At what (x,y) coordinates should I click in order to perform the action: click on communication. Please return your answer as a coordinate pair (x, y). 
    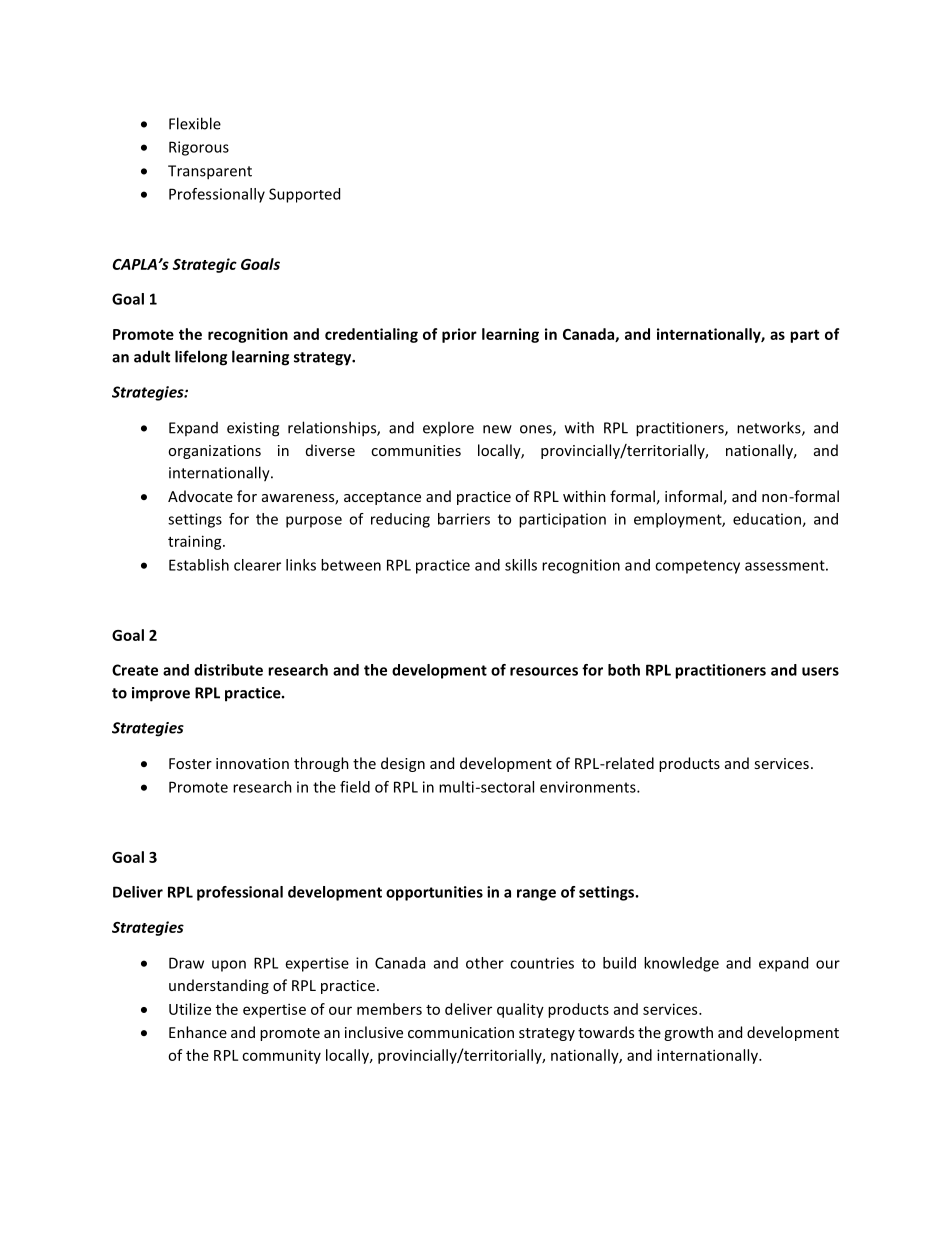
    Looking at the image, I should click on (461, 1032).
